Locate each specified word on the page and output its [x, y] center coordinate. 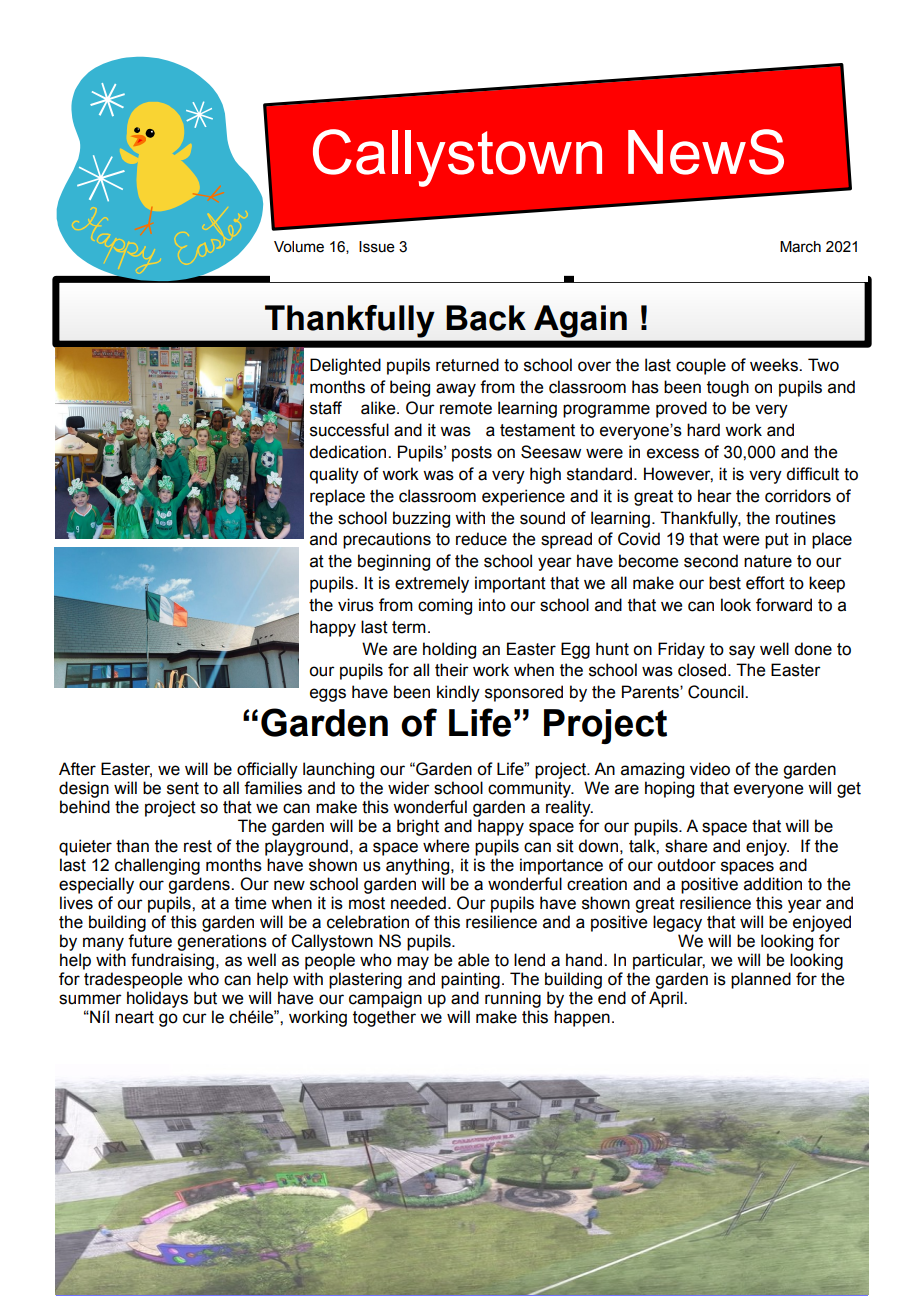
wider [409, 788]
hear [715, 496]
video [710, 769]
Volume [299, 247]
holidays [157, 999]
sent [183, 788]
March [800, 247]
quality [334, 475]
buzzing [421, 519]
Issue [377, 247]
